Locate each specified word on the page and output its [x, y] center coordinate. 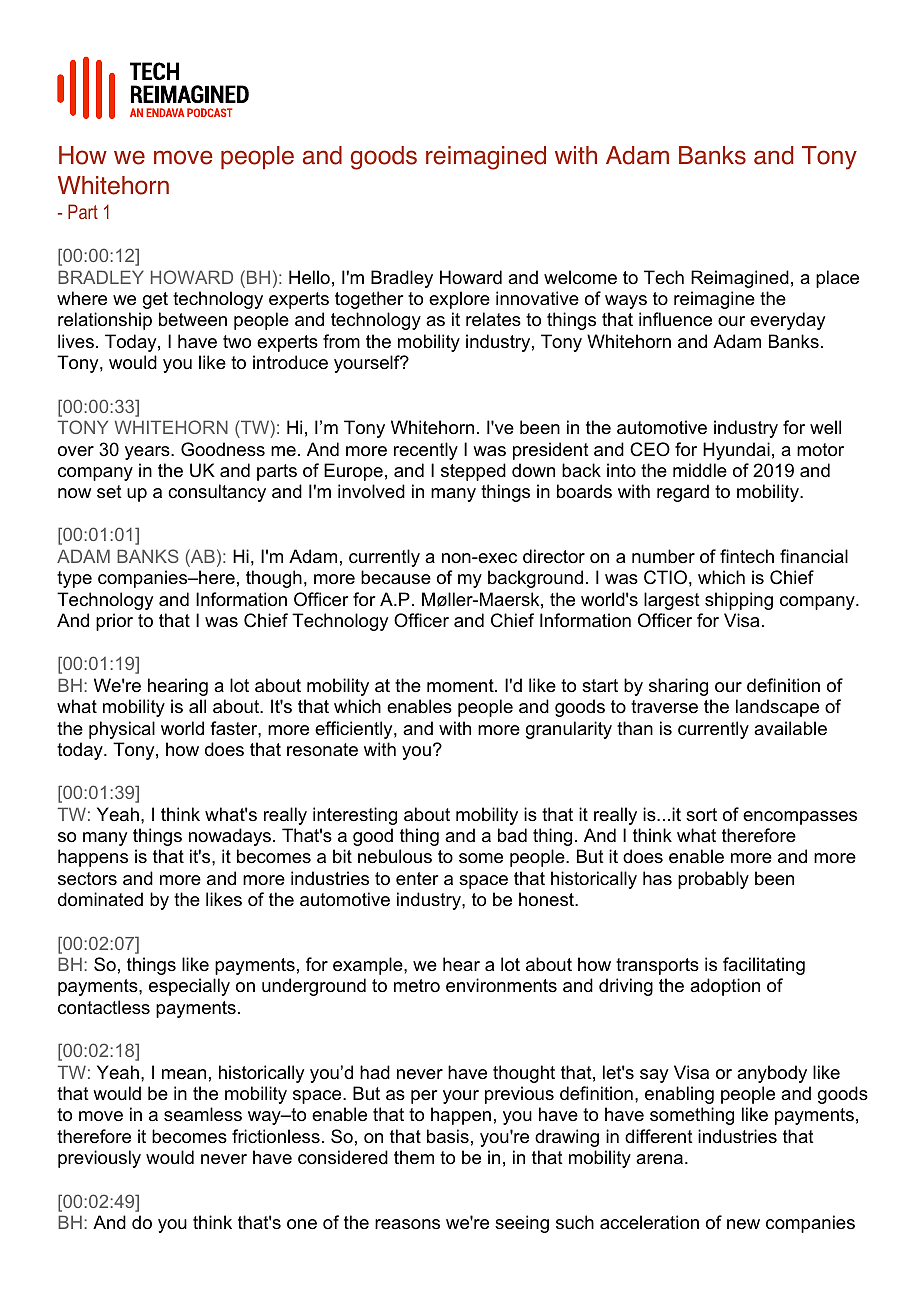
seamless [203, 1114]
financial [814, 556]
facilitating [764, 966]
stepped [473, 472]
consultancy [217, 493]
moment [461, 685]
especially [189, 987]
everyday [787, 321]
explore [459, 300]
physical [122, 730]
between [193, 319]
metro [417, 986]
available [790, 728]
